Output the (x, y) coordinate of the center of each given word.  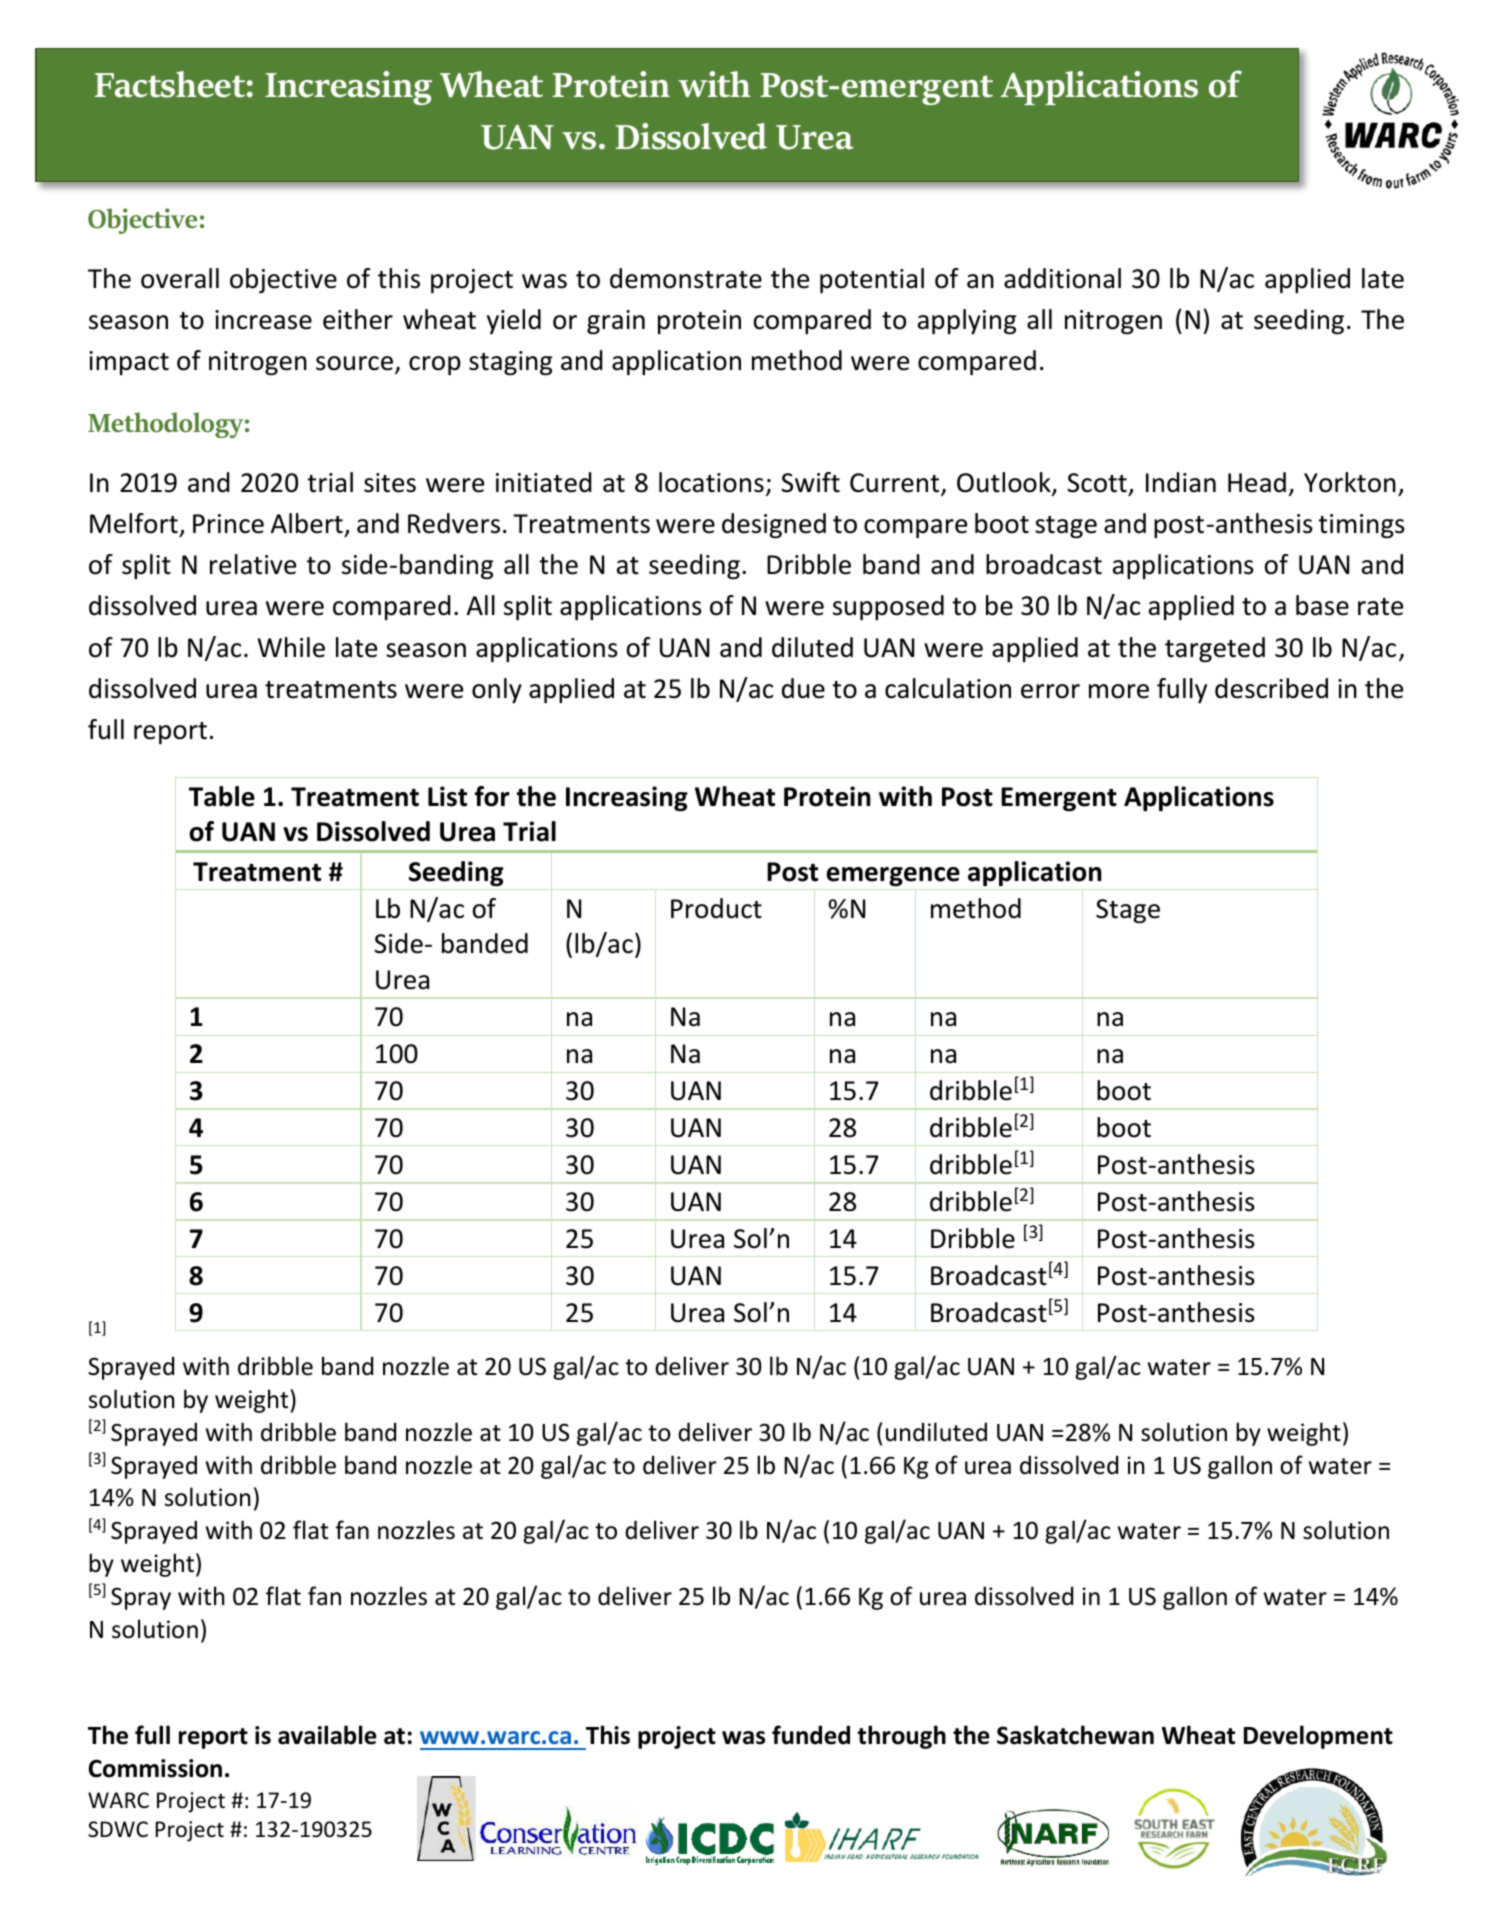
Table (222, 796)
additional (1062, 278)
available (327, 1735)
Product (716, 908)
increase (263, 320)
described (1271, 688)
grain (616, 322)
